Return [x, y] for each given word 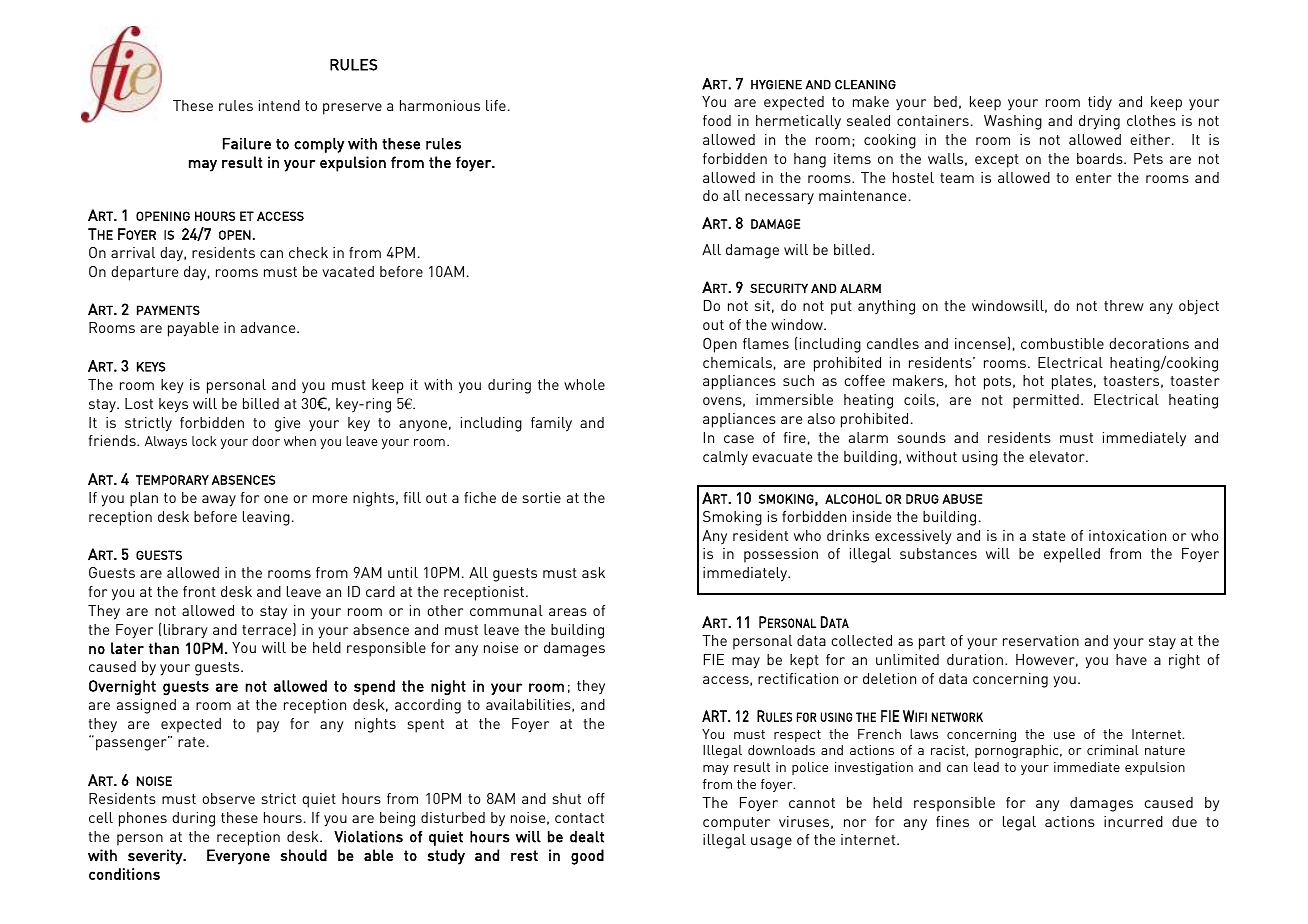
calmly [725, 458]
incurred [1133, 821]
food [717, 120]
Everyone [238, 857]
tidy [1100, 103]
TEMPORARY [172, 480]
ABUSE [962, 499]
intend [279, 105]
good [587, 857]
